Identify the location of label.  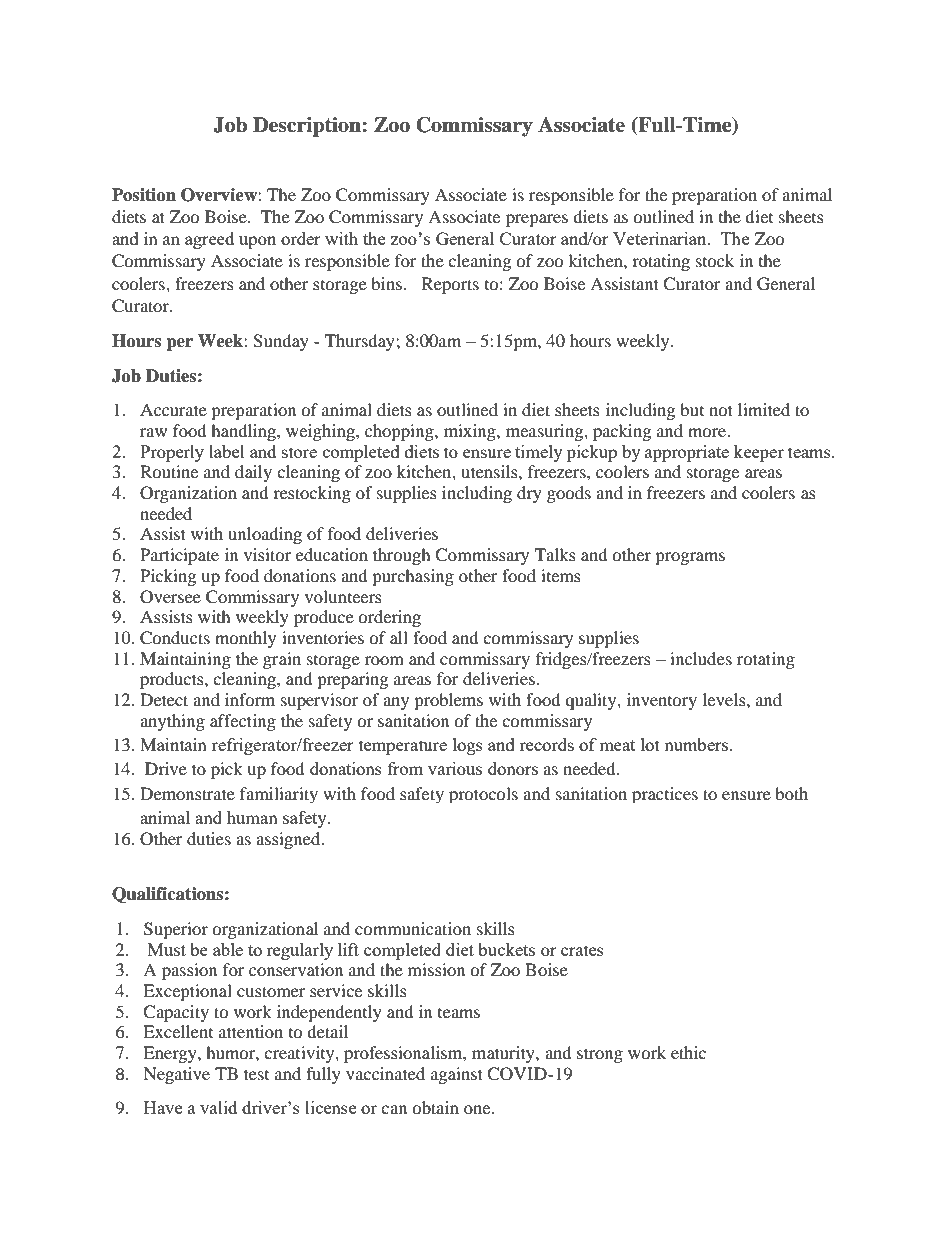
(227, 451).
